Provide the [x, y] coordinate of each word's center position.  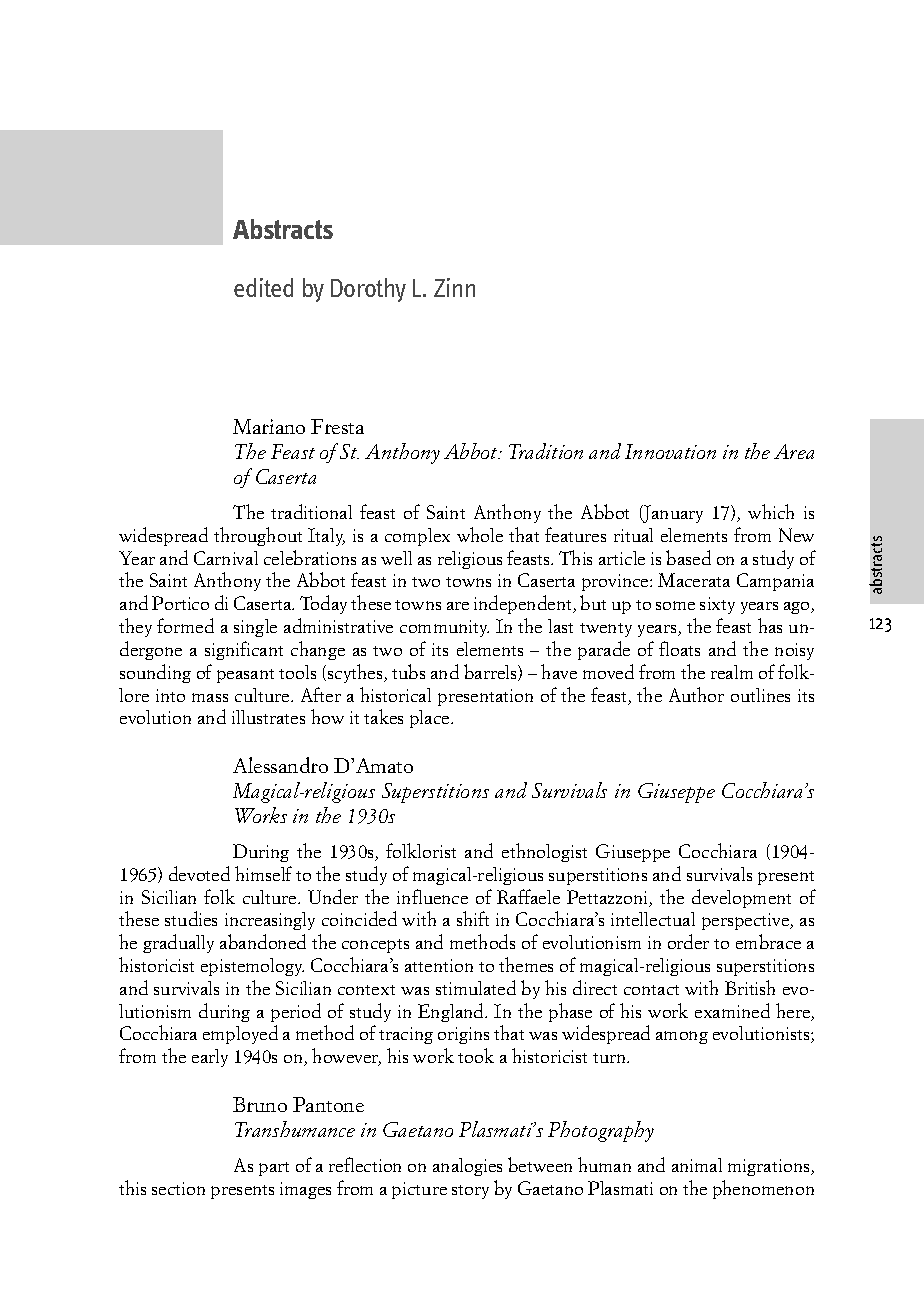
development [741, 898]
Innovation [670, 451]
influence [432, 896]
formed [185, 625]
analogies [467, 1167]
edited [263, 287]
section [178, 1188]
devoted [199, 873]
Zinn [454, 287]
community [444, 628]
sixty [717, 605]
